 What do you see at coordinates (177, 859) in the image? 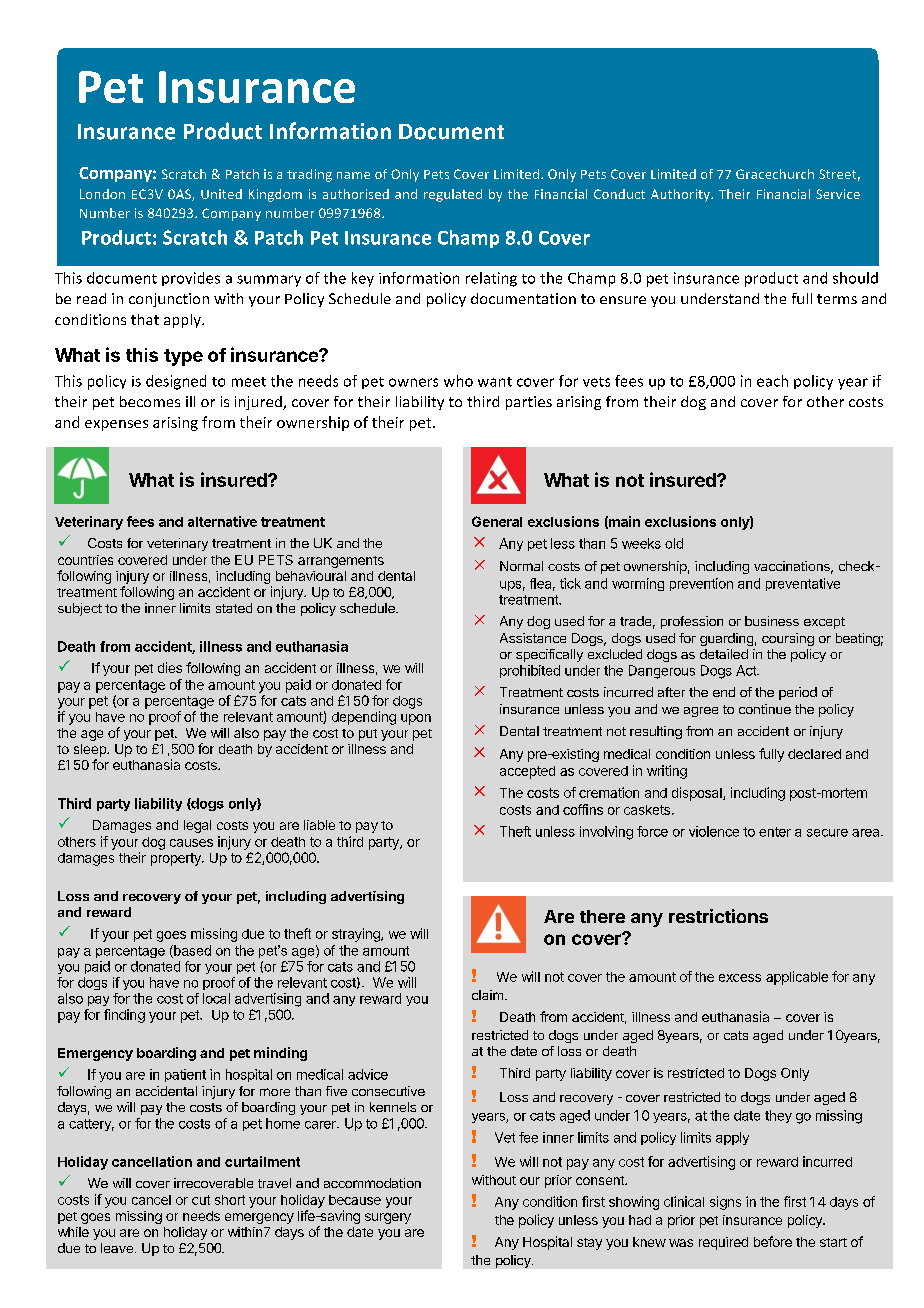
I see `property` at bounding box center [177, 859].
